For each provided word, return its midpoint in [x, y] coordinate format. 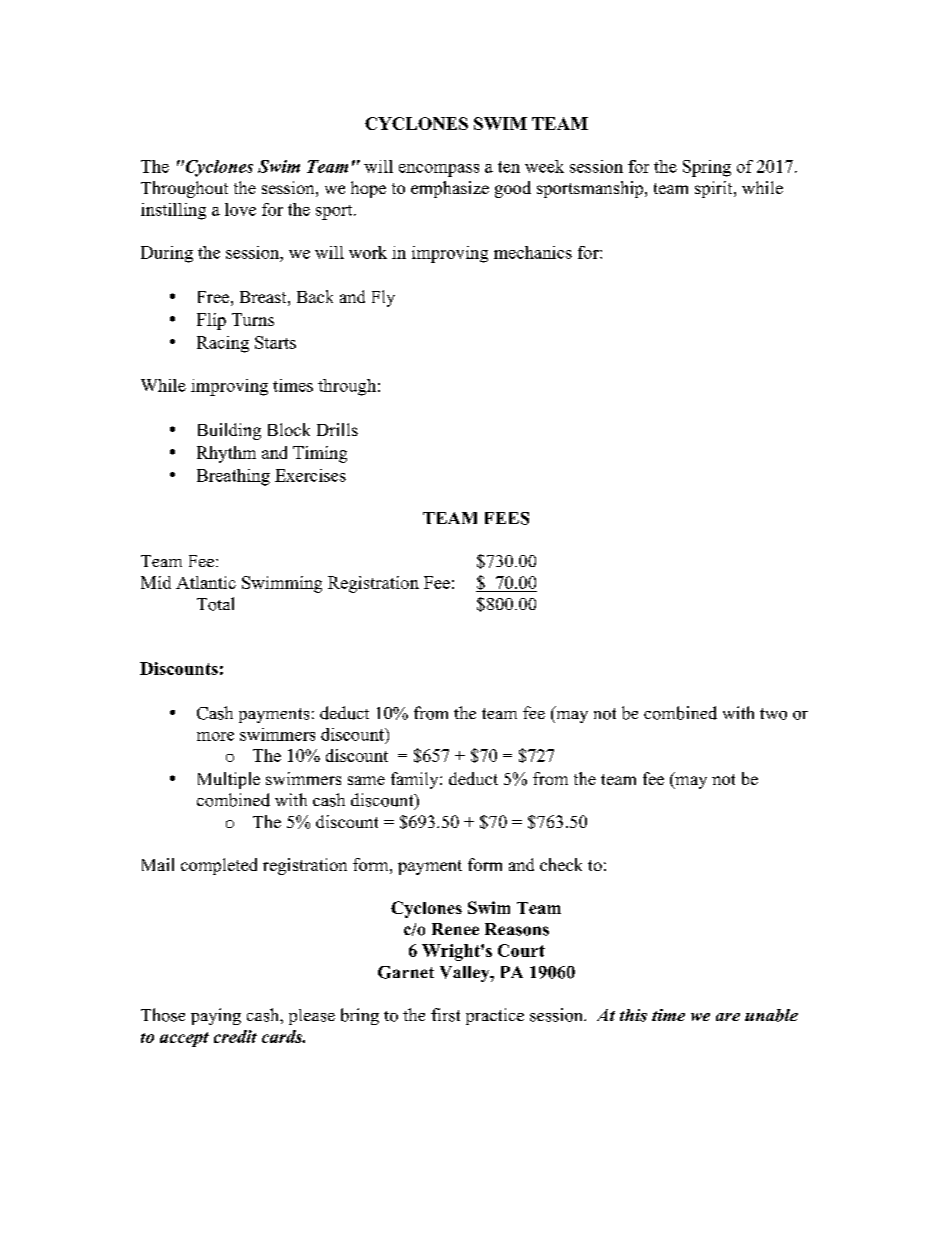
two [773, 714]
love [240, 209]
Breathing [233, 477]
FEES [507, 518]
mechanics [533, 252]
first [445, 1015]
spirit [715, 189]
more [215, 736]
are [728, 1017]
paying [216, 1016]
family [416, 780]
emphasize [450, 189]
